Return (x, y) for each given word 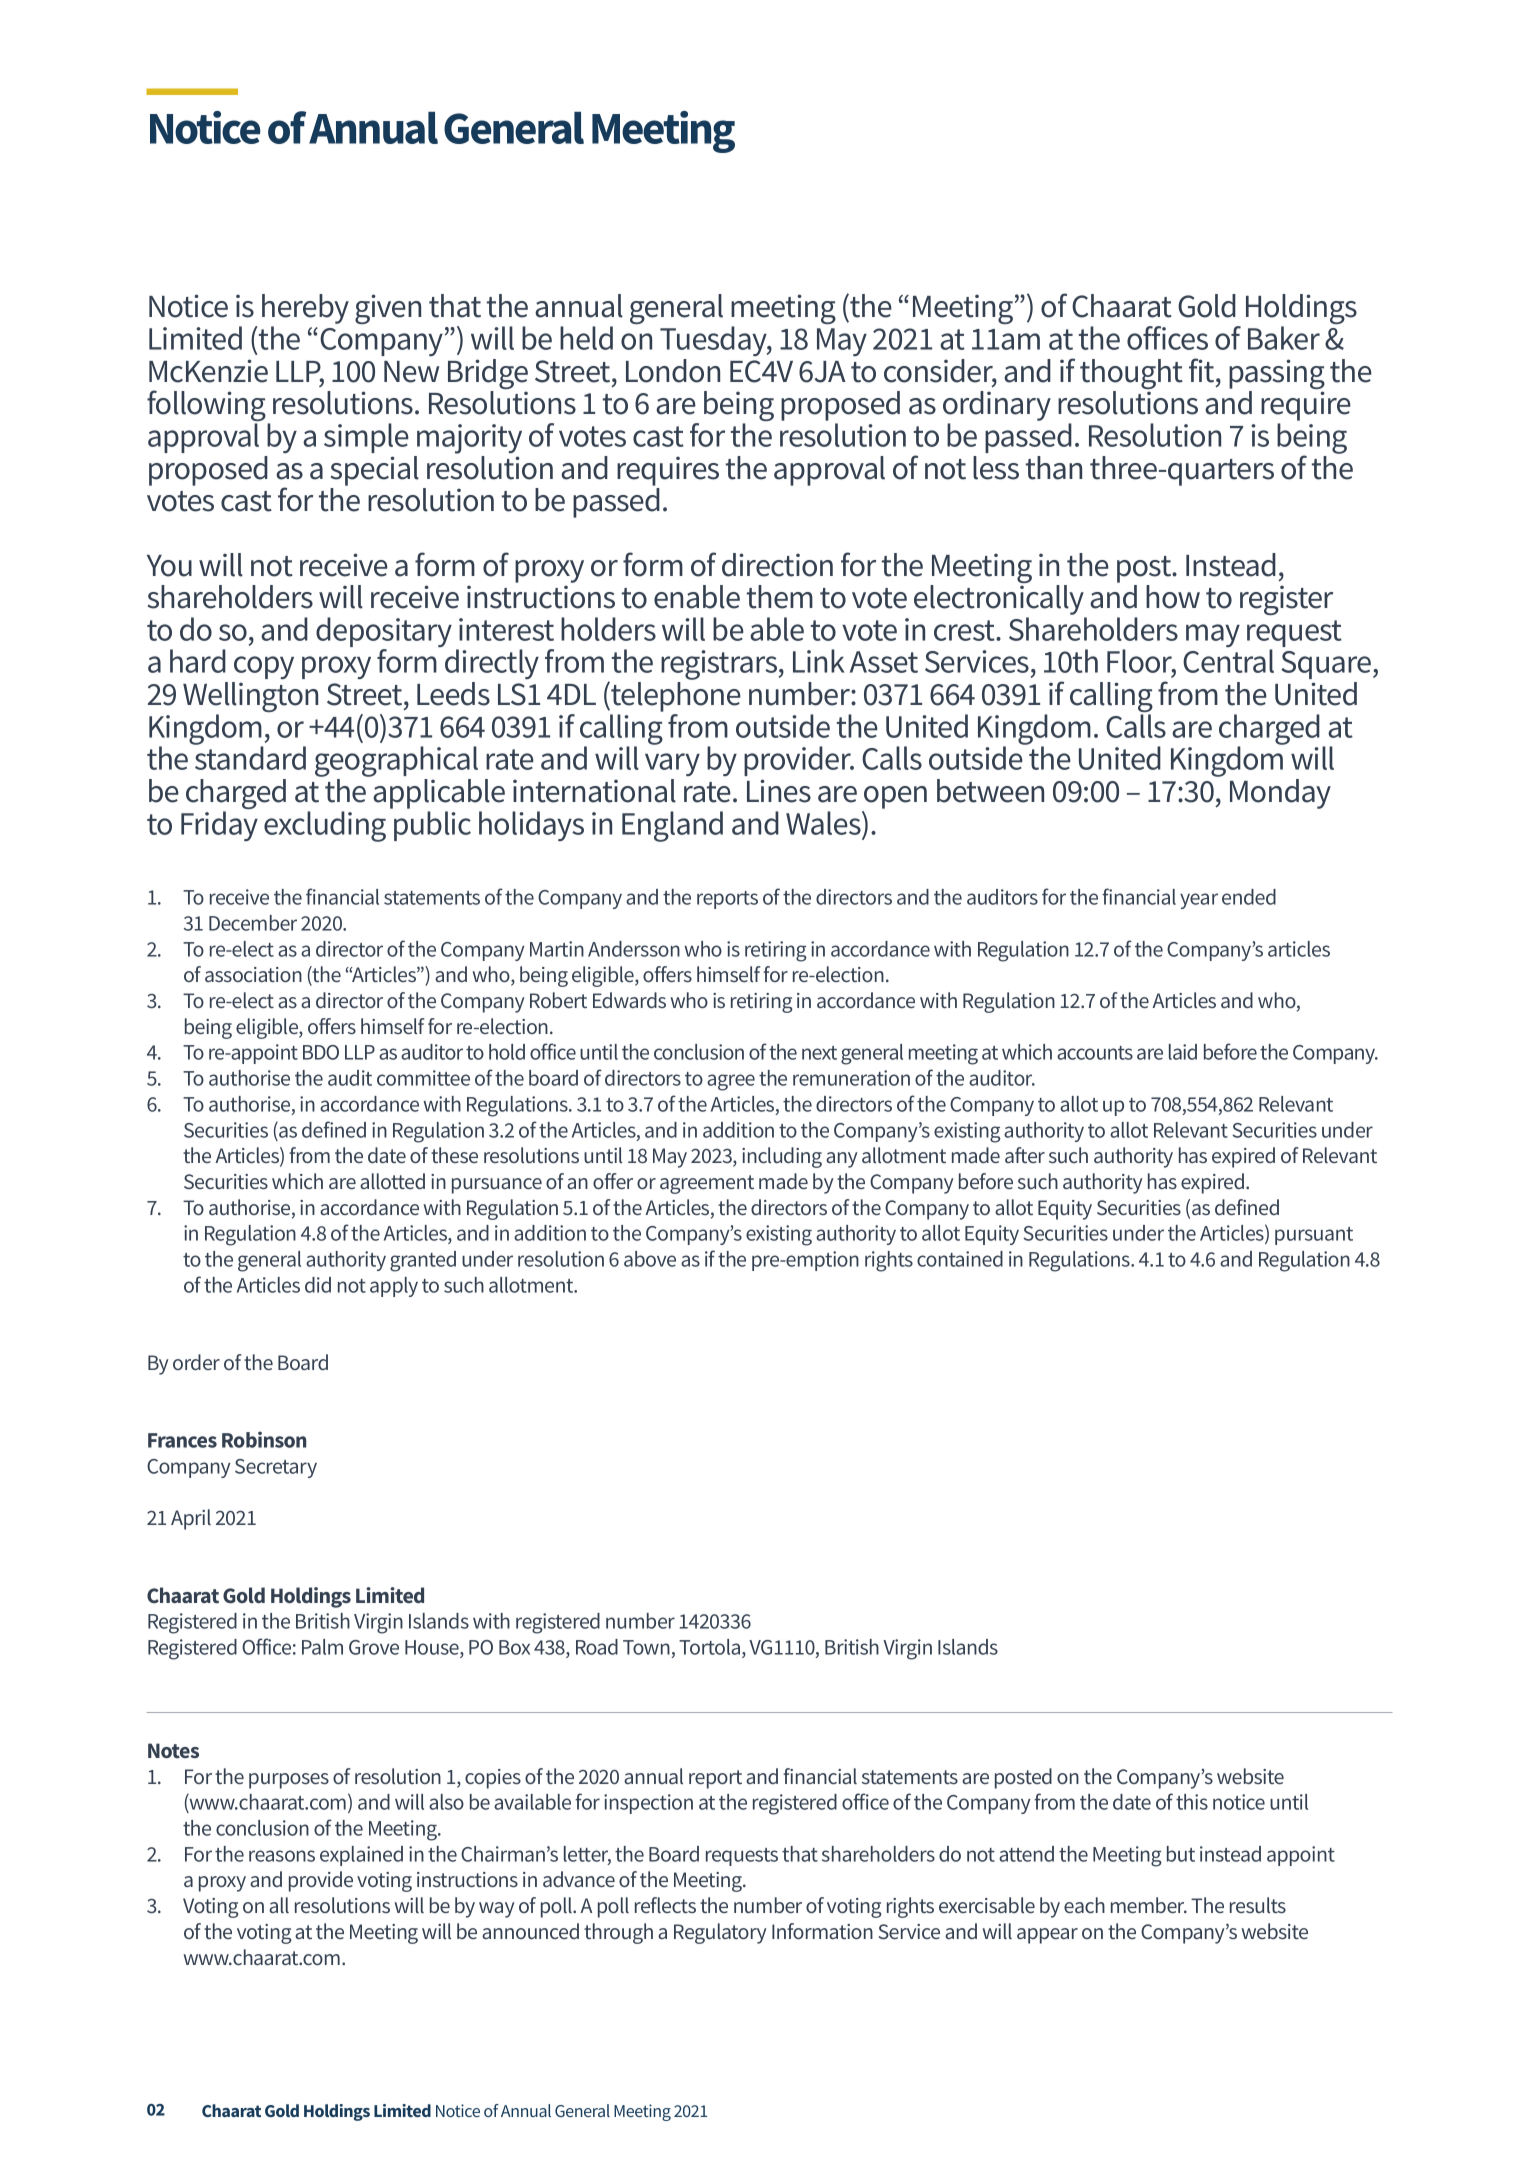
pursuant (1314, 1236)
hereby (305, 310)
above (650, 1259)
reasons (282, 1856)
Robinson (264, 1439)
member (1149, 1905)
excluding (325, 826)
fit (1203, 370)
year (1199, 901)
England (672, 826)
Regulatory (720, 1933)
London (673, 371)
